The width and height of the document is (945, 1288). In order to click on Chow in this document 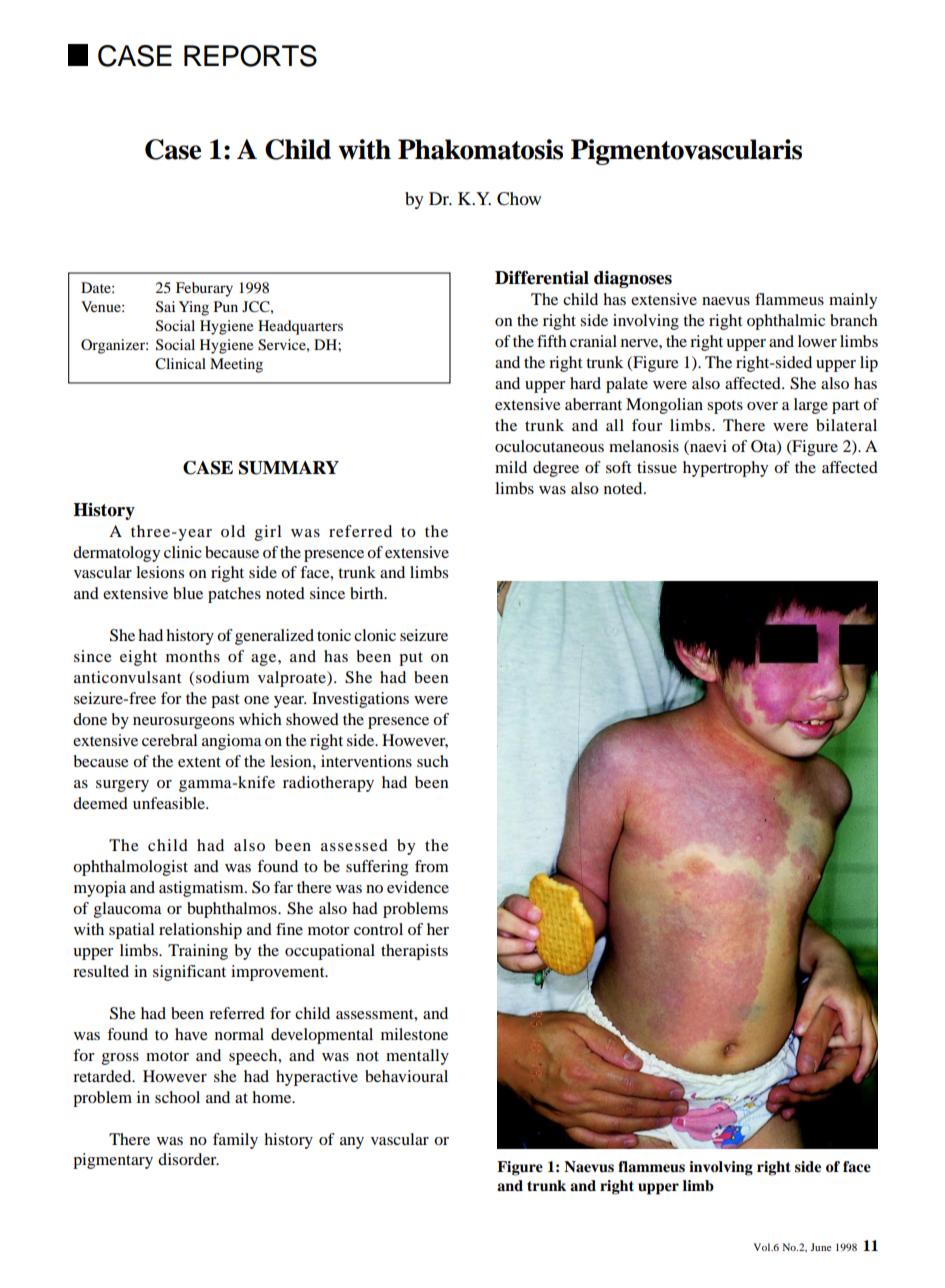, I will do `click(519, 199)`.
